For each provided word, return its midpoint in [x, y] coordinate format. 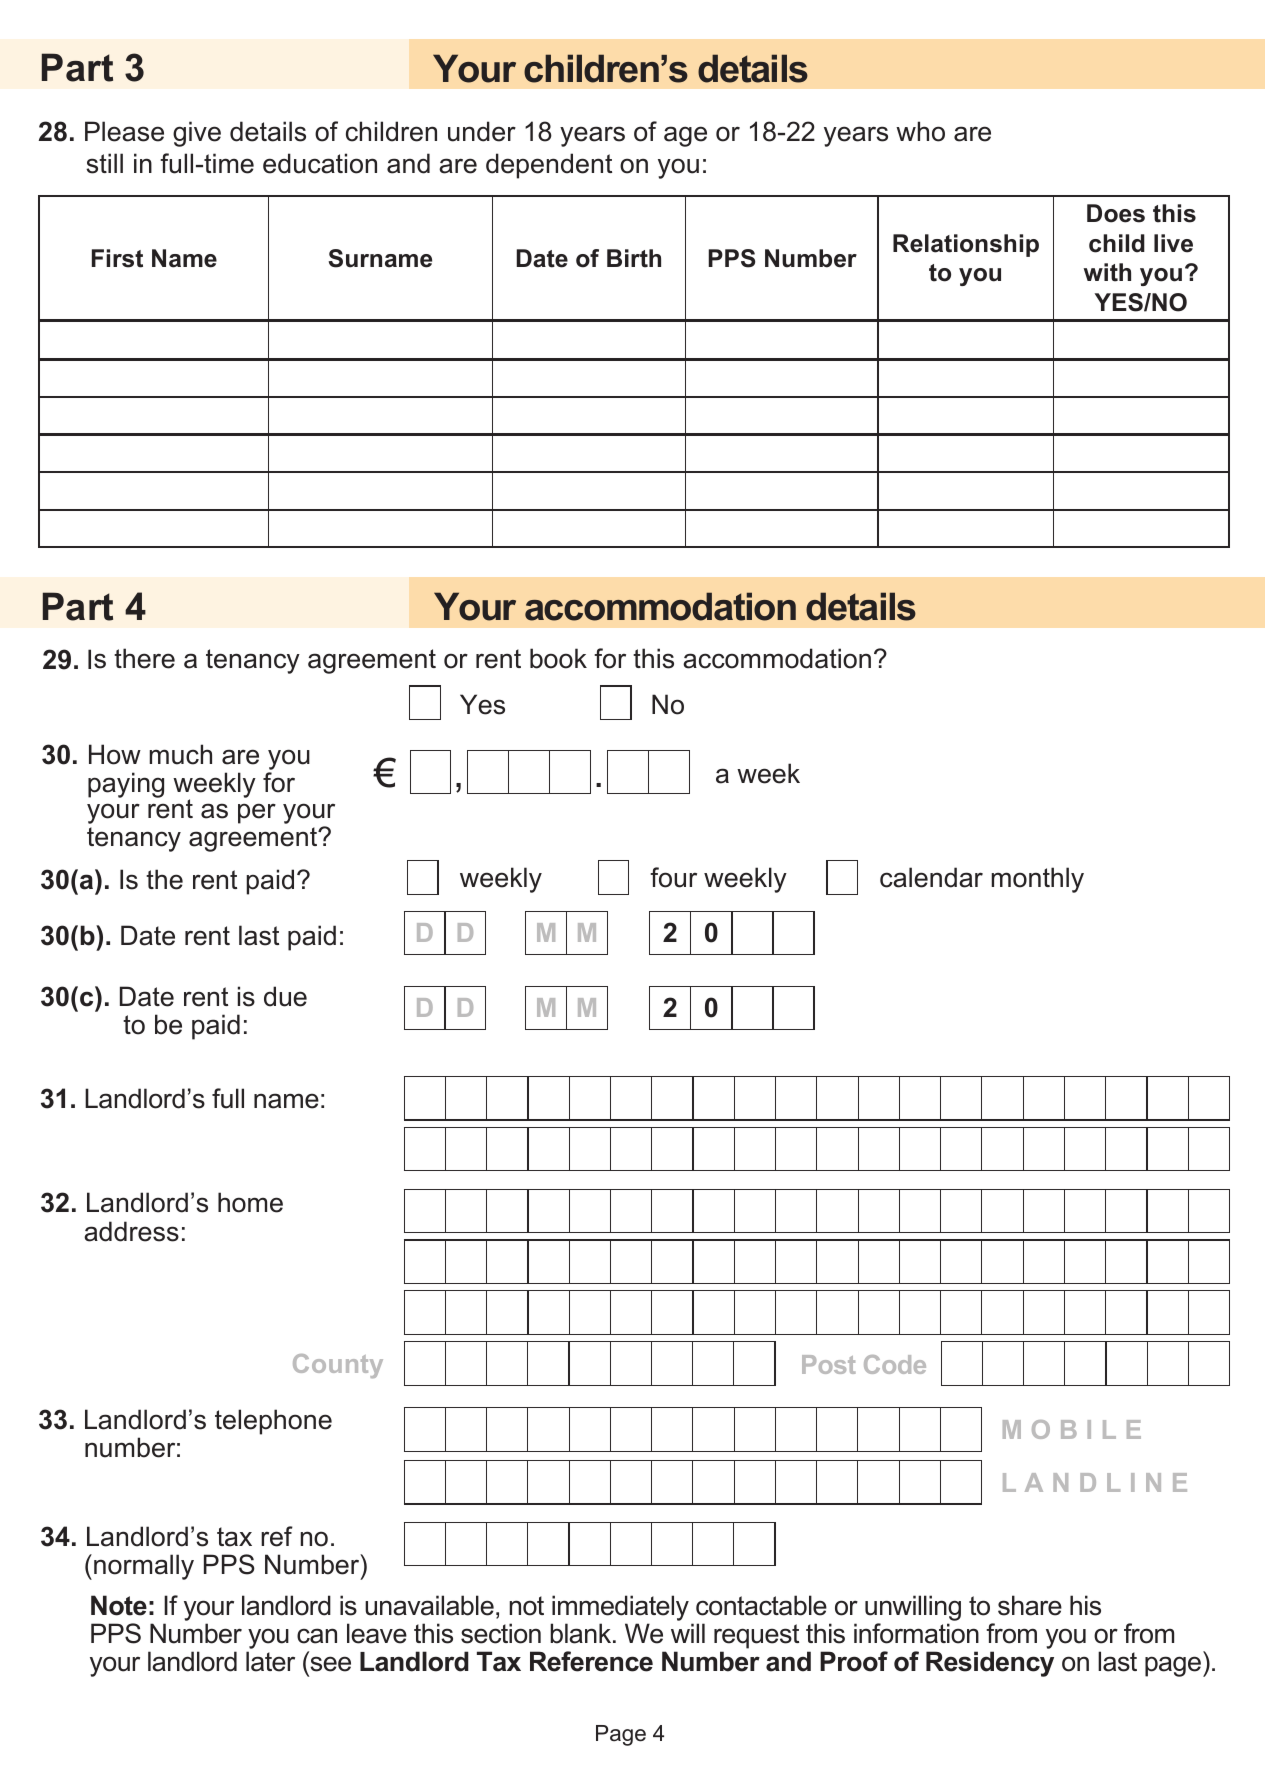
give [197, 134]
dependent [549, 166]
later [270, 1661]
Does [1116, 213]
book [558, 658]
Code [895, 1364]
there [144, 658]
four [673, 877]
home [250, 1202]
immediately [620, 1608]
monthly [1037, 880]
